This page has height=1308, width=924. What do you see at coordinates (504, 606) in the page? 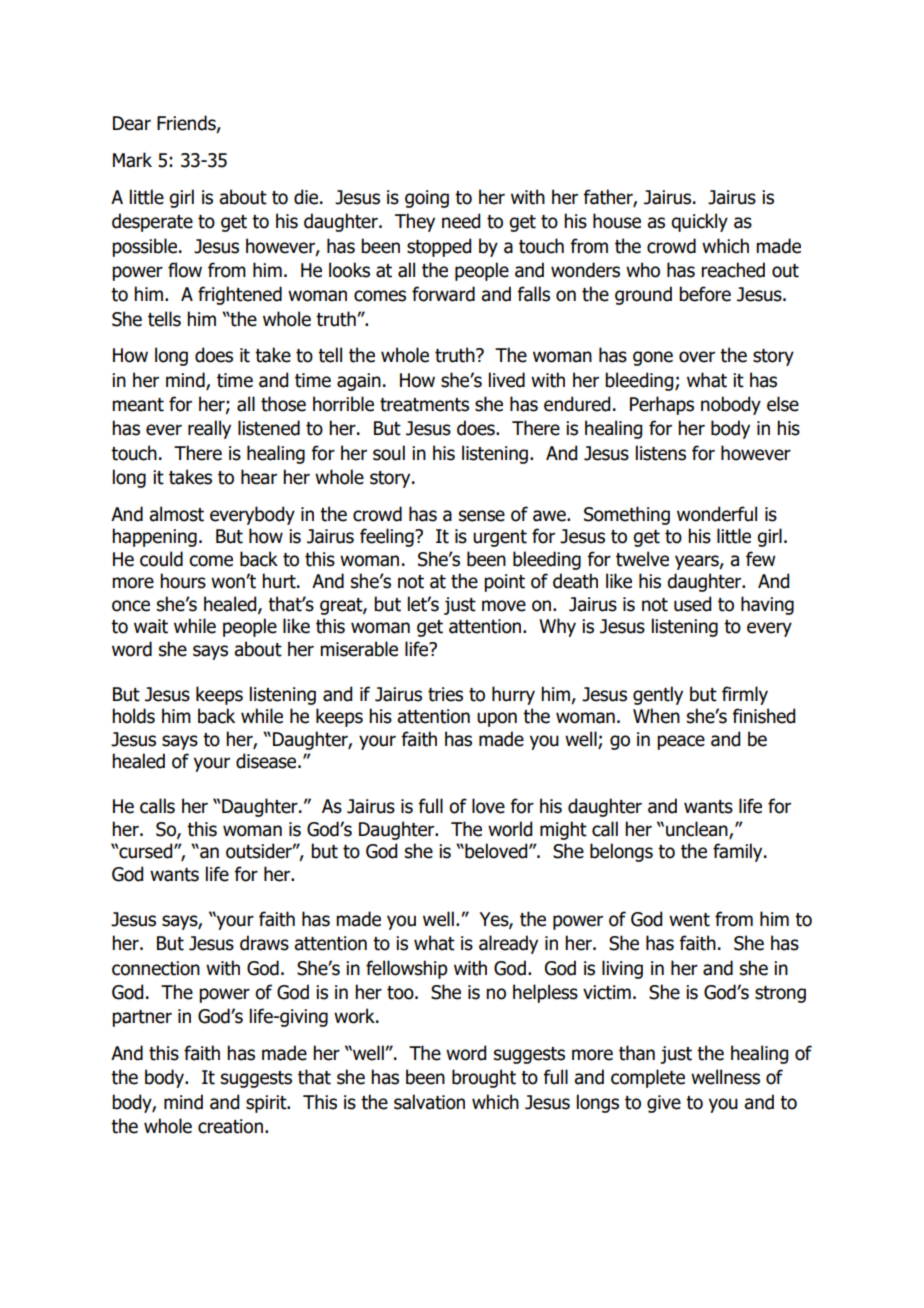
I see `move` at bounding box center [504, 606].
